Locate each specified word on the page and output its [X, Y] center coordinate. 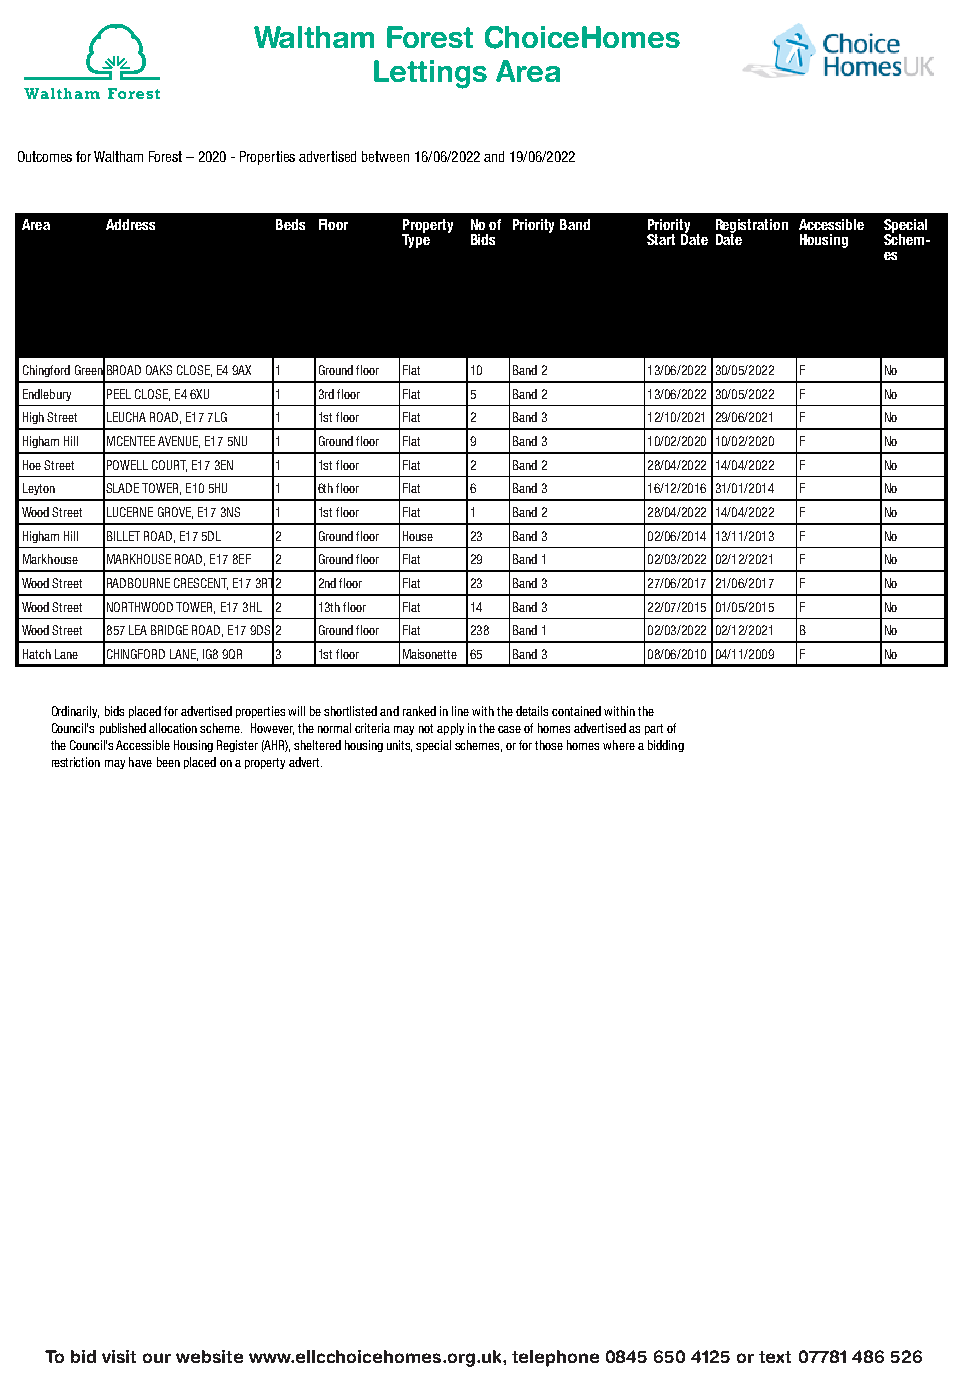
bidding [666, 746]
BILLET [123, 536]
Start [661, 239]
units [399, 746]
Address [130, 224]
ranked [419, 711]
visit [119, 1356]
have [140, 762]
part [654, 729]
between [385, 156]
